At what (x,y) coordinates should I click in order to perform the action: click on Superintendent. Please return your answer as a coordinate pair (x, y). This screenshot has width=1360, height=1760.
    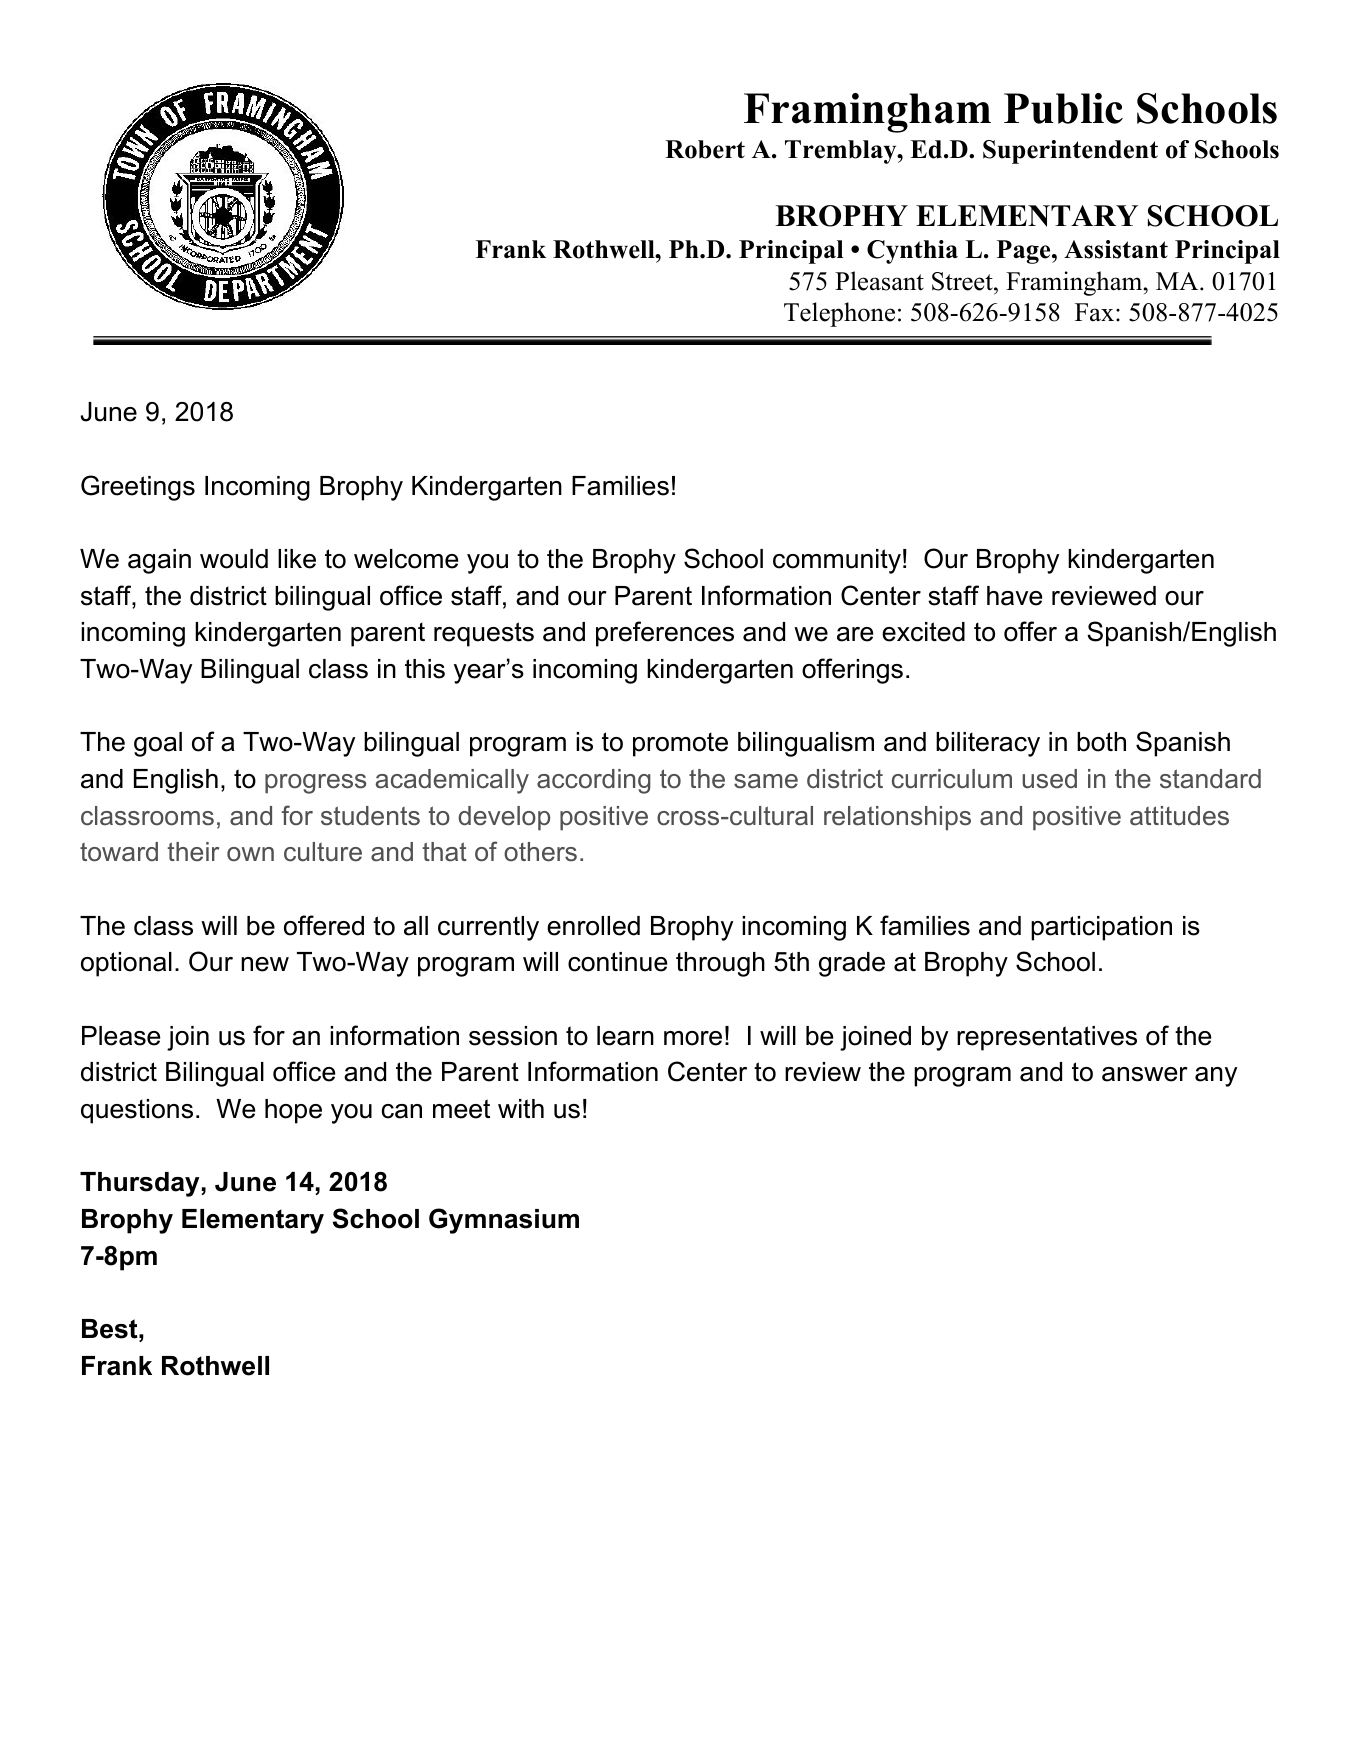
    Looking at the image, I should click on (1070, 152).
